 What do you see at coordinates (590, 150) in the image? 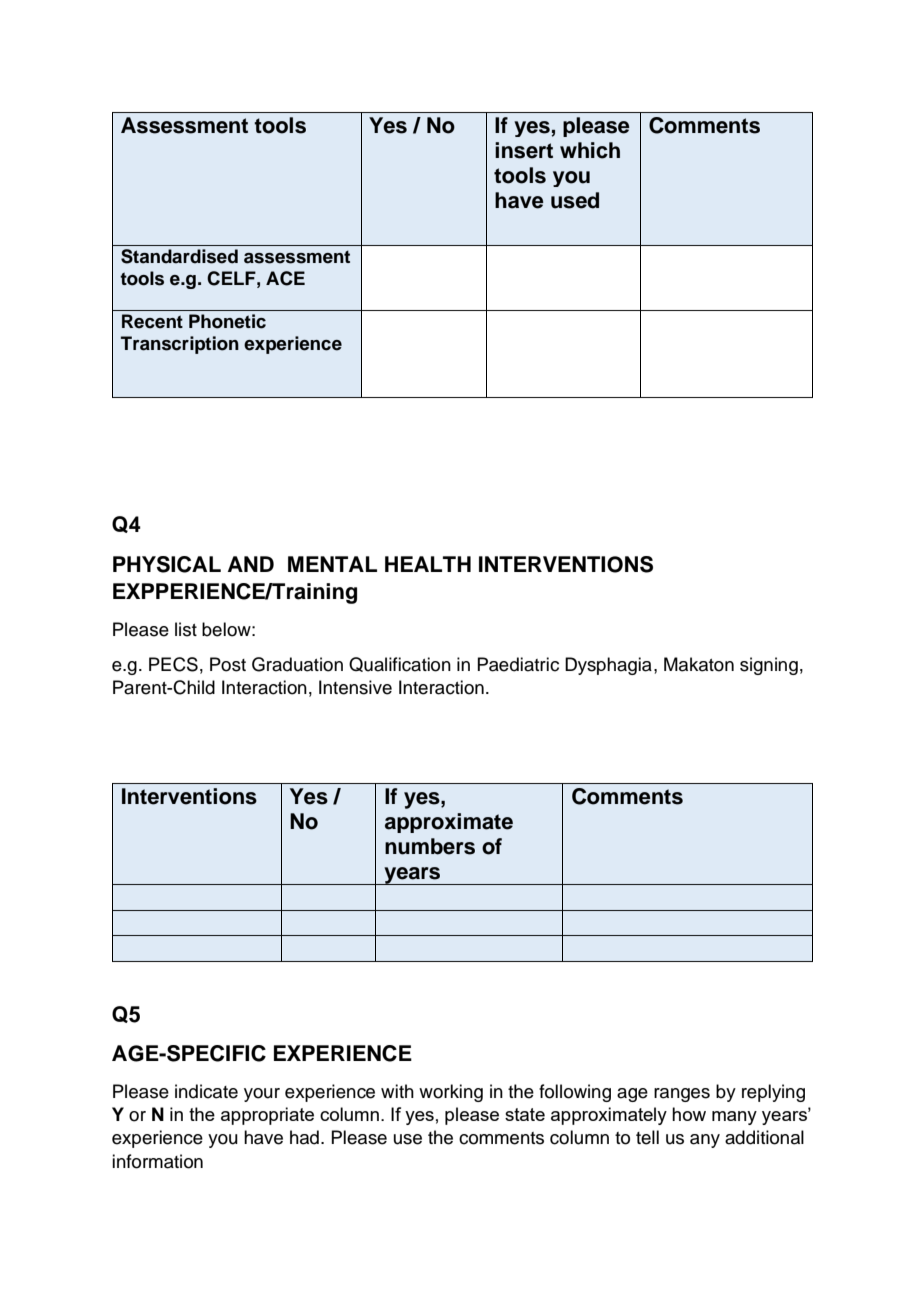
I see `which` at bounding box center [590, 150].
